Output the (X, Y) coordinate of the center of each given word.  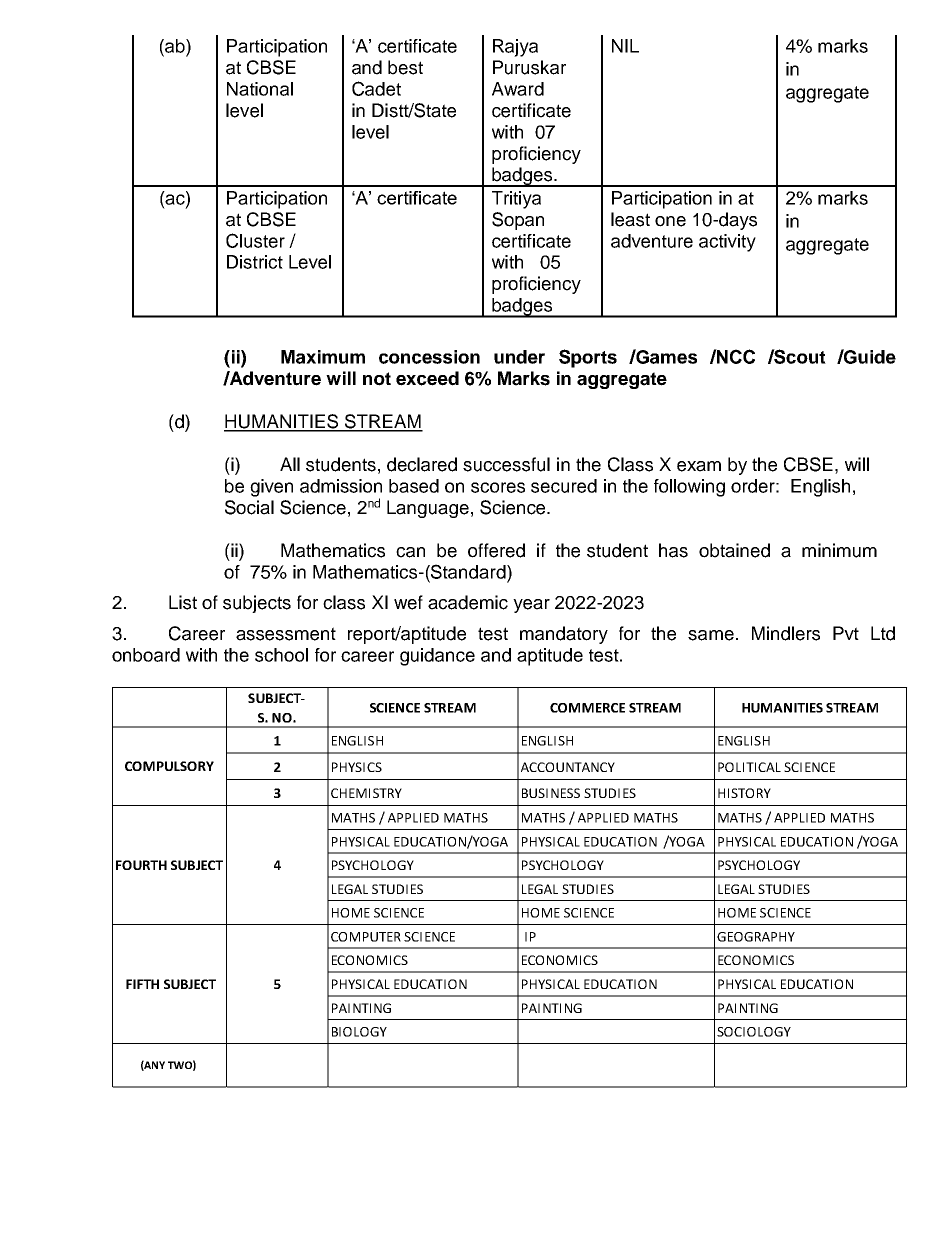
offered (496, 550)
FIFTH (142, 984)
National (260, 89)
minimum (839, 550)
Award (518, 89)
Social (249, 507)
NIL (625, 46)
